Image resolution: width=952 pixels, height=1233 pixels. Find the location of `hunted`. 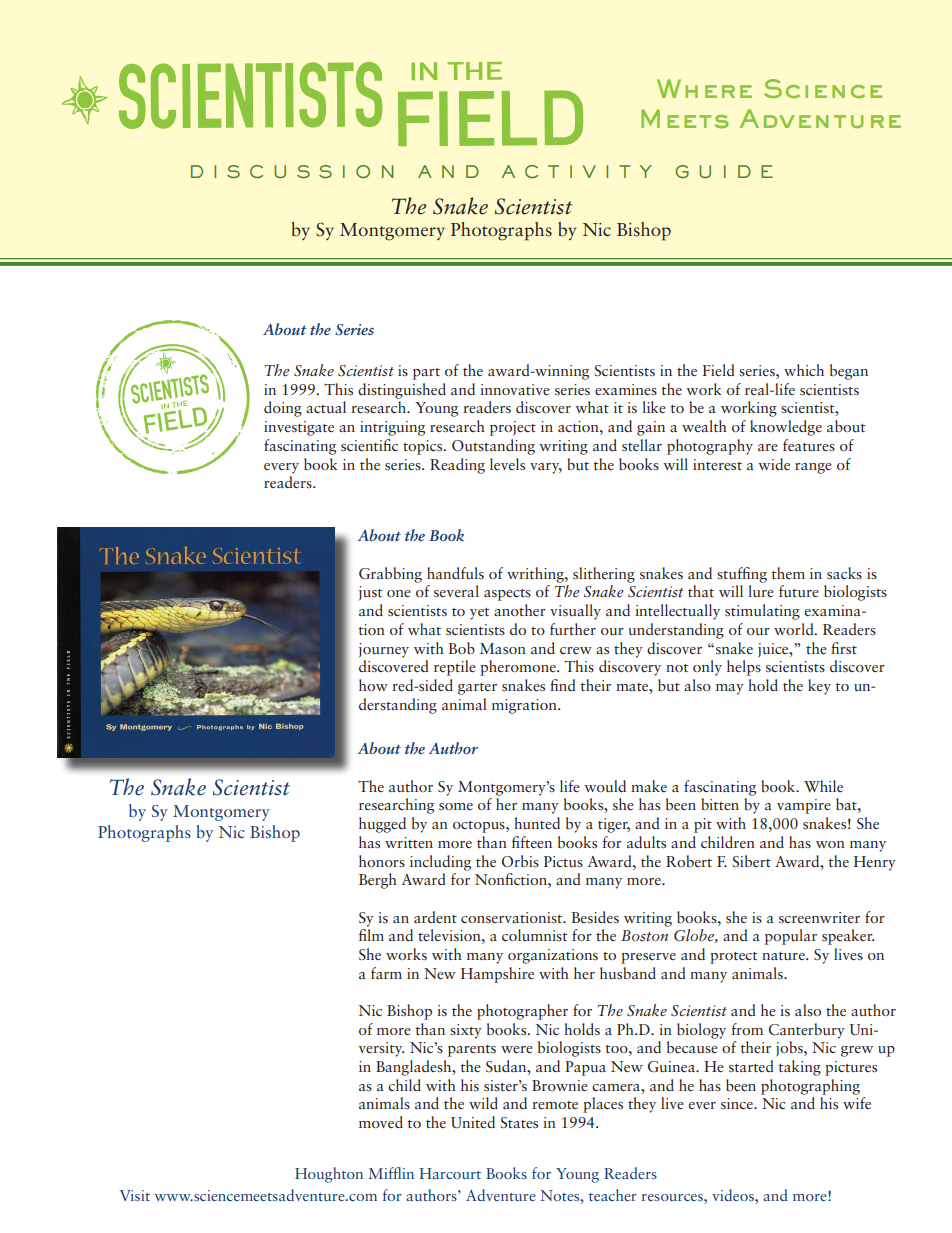

hunted is located at coordinates (537, 823).
